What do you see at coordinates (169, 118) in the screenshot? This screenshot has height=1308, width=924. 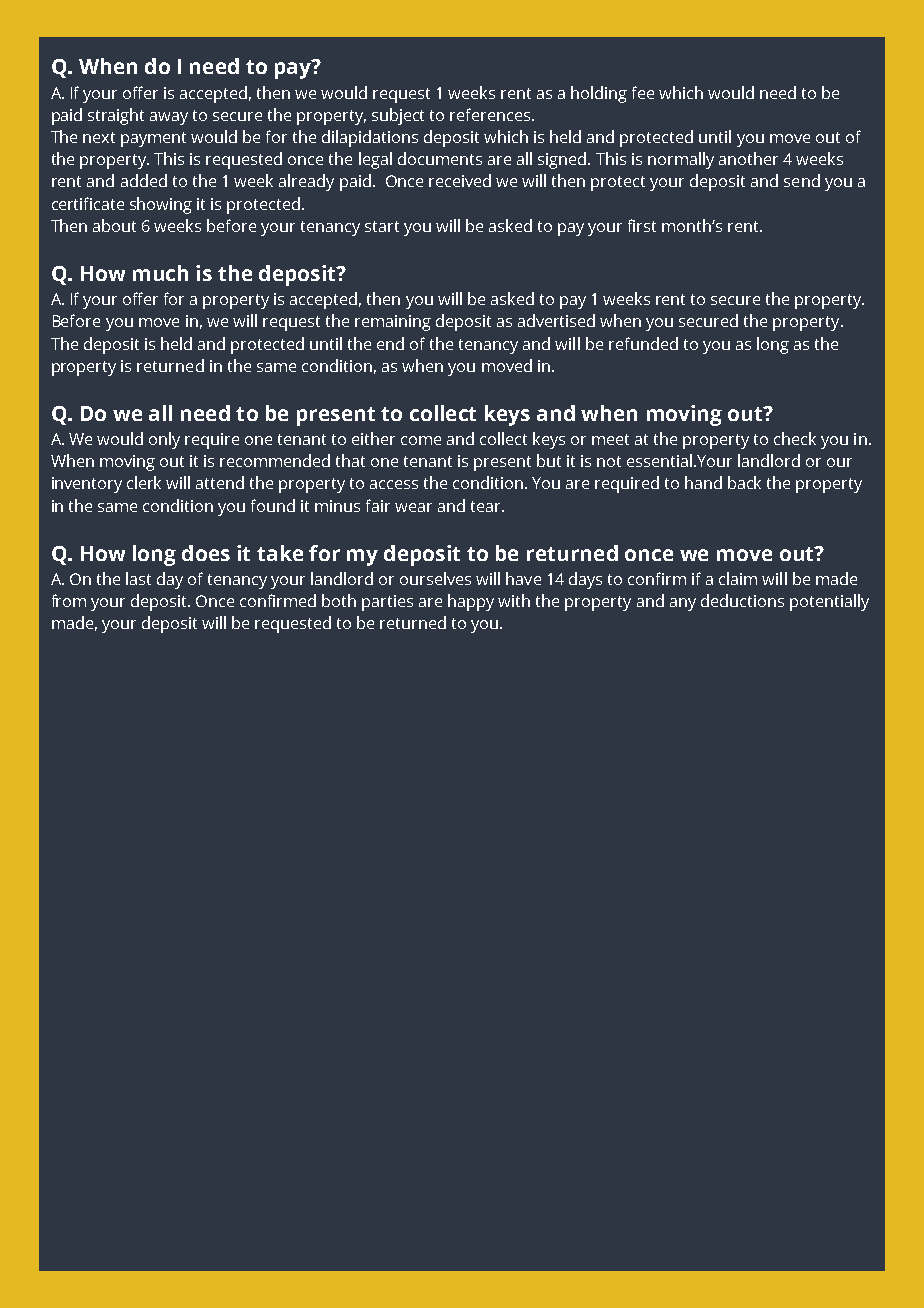 I see `away` at bounding box center [169, 118].
